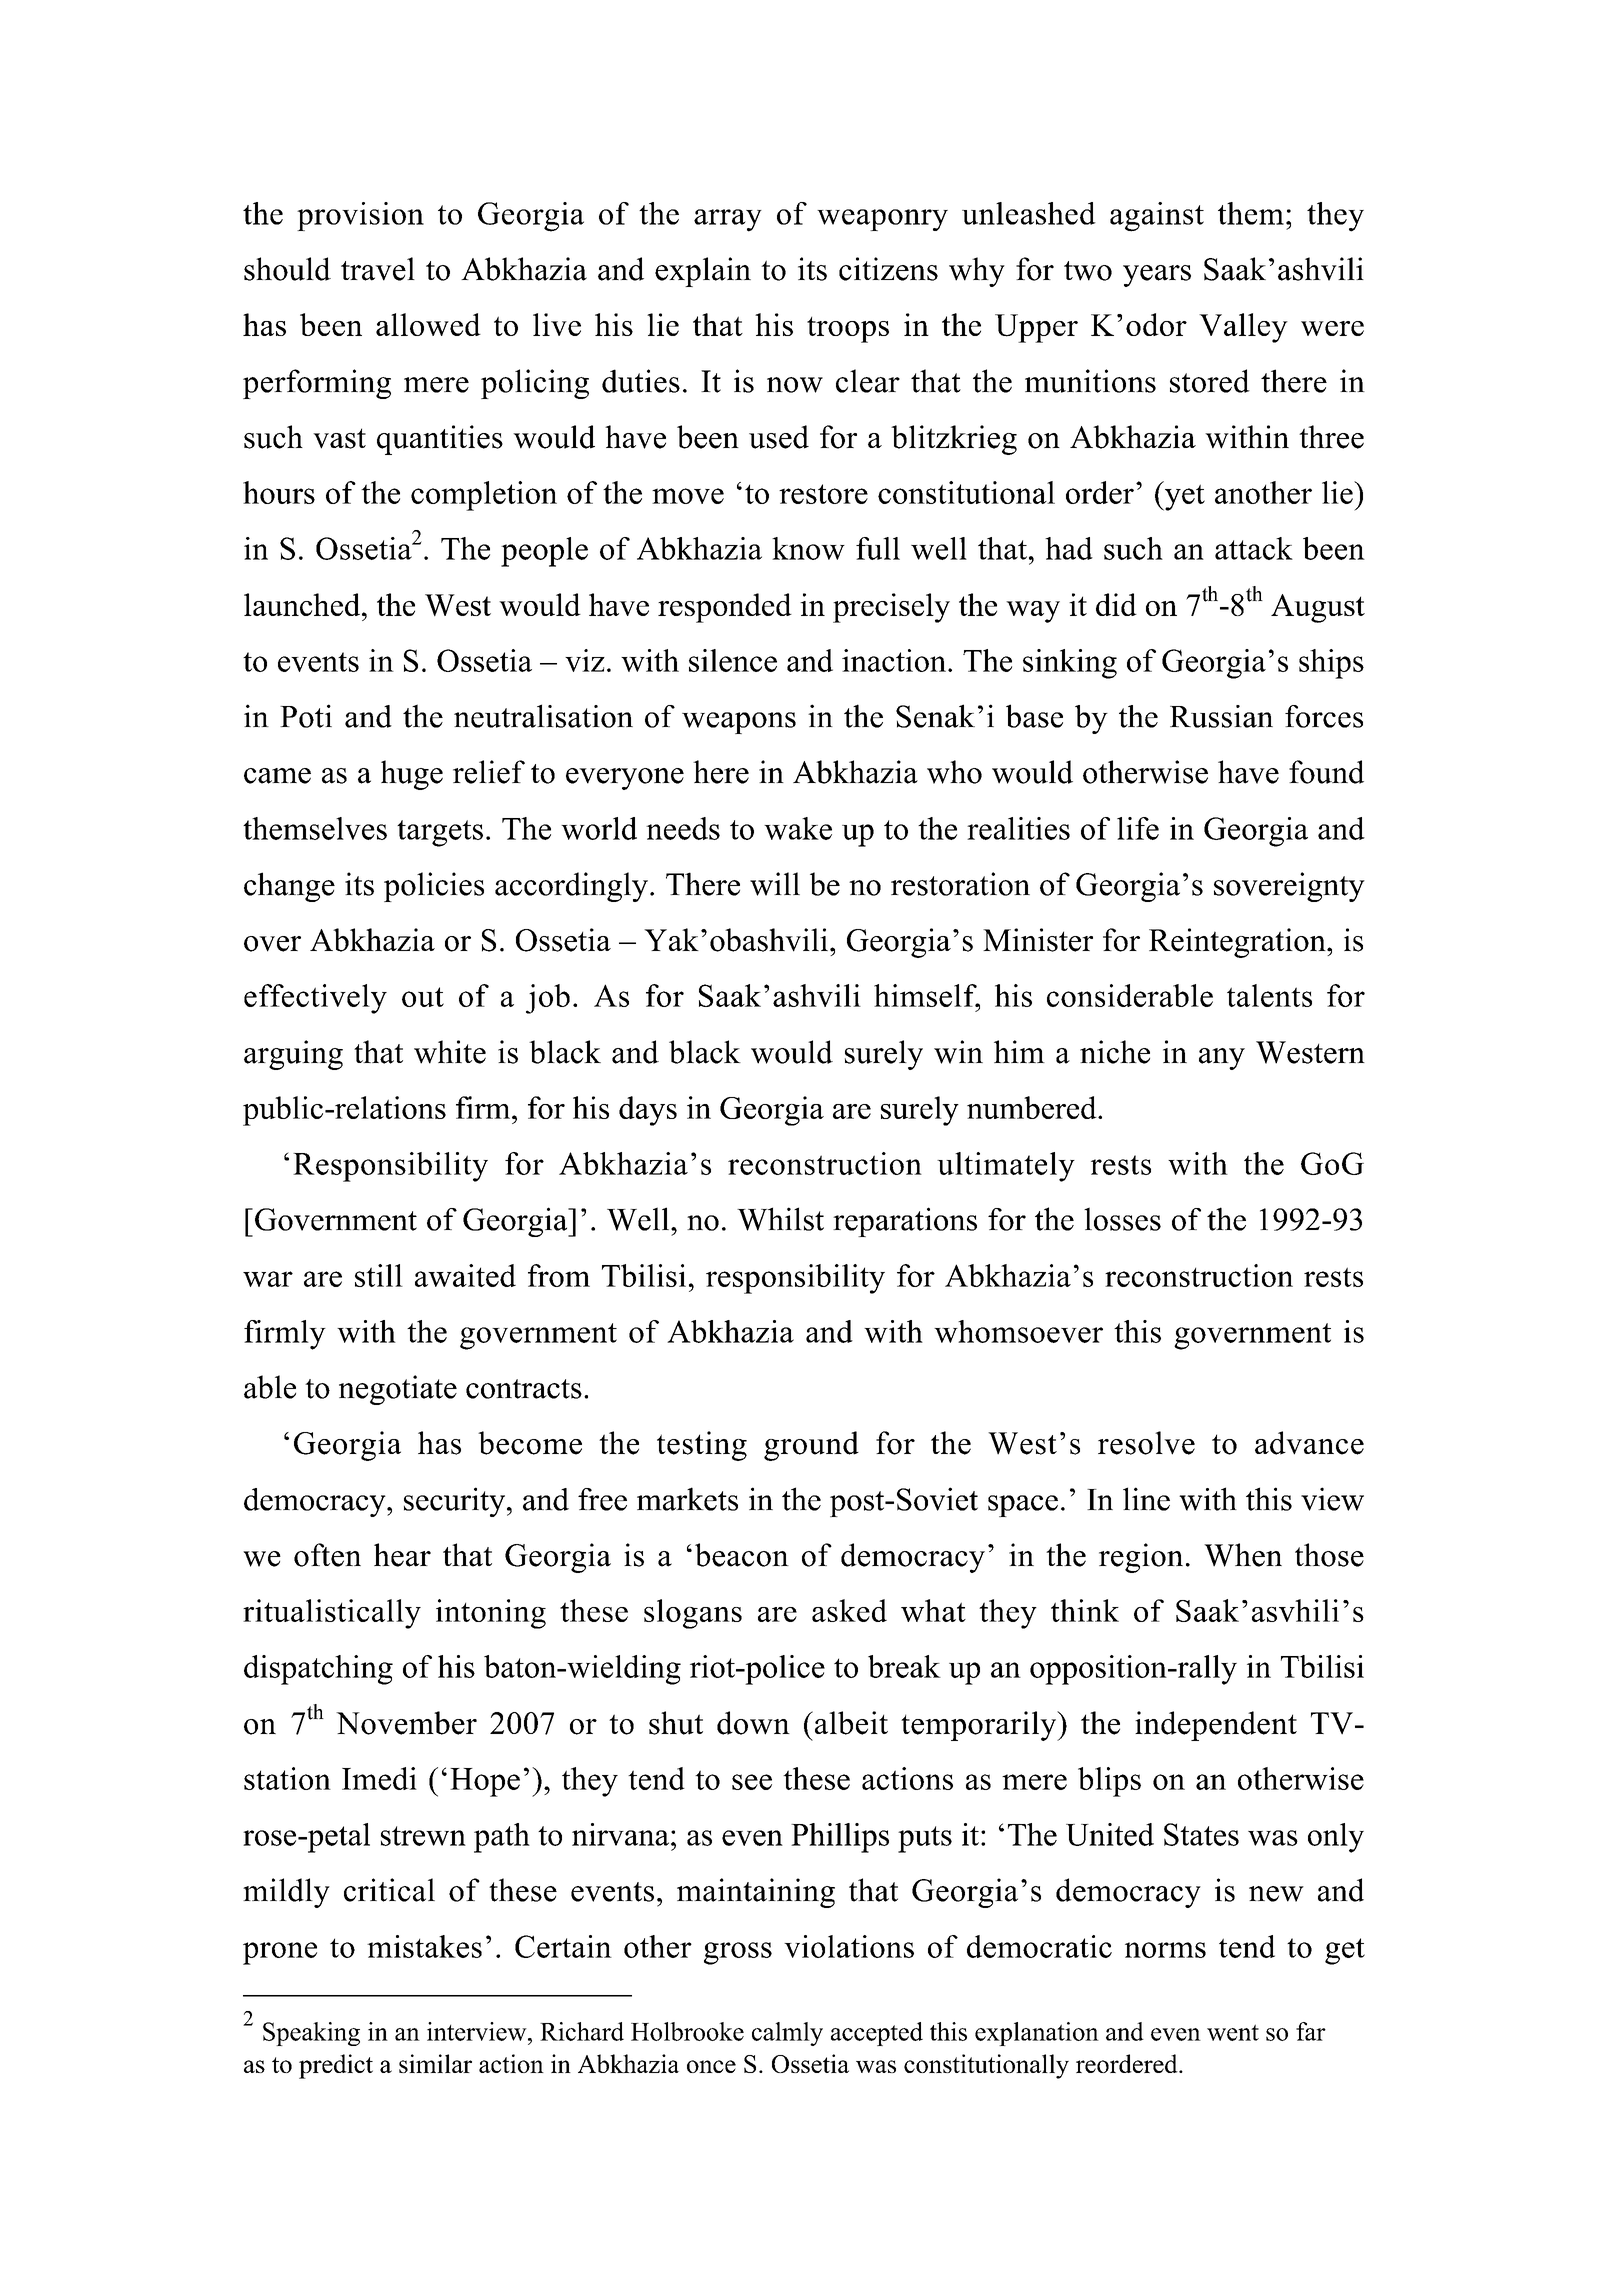 The width and height of the image is (1607, 2274). What do you see at coordinates (398, 1390) in the image?
I see `negotiate` at bounding box center [398, 1390].
